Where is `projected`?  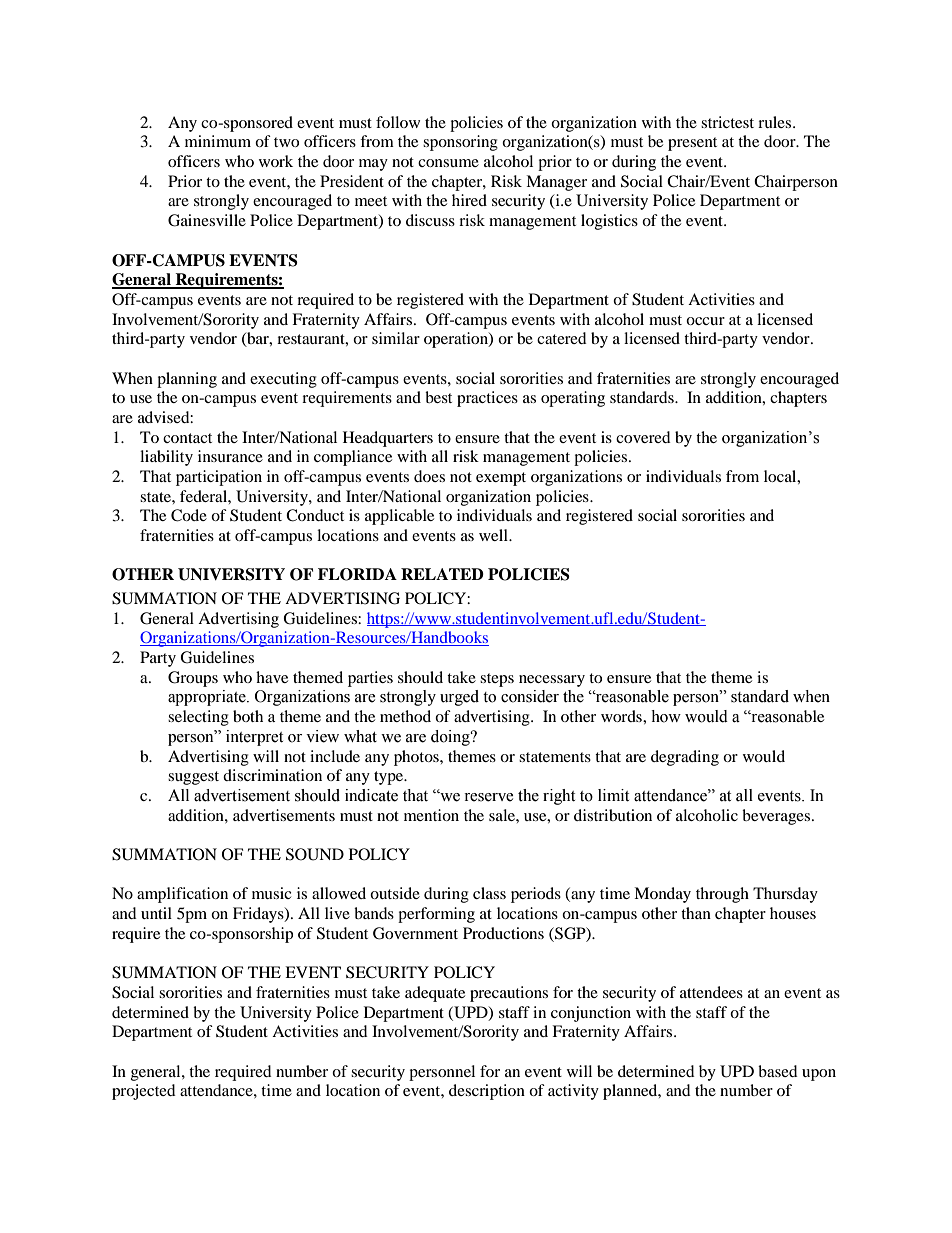 projected is located at coordinates (144, 1092).
